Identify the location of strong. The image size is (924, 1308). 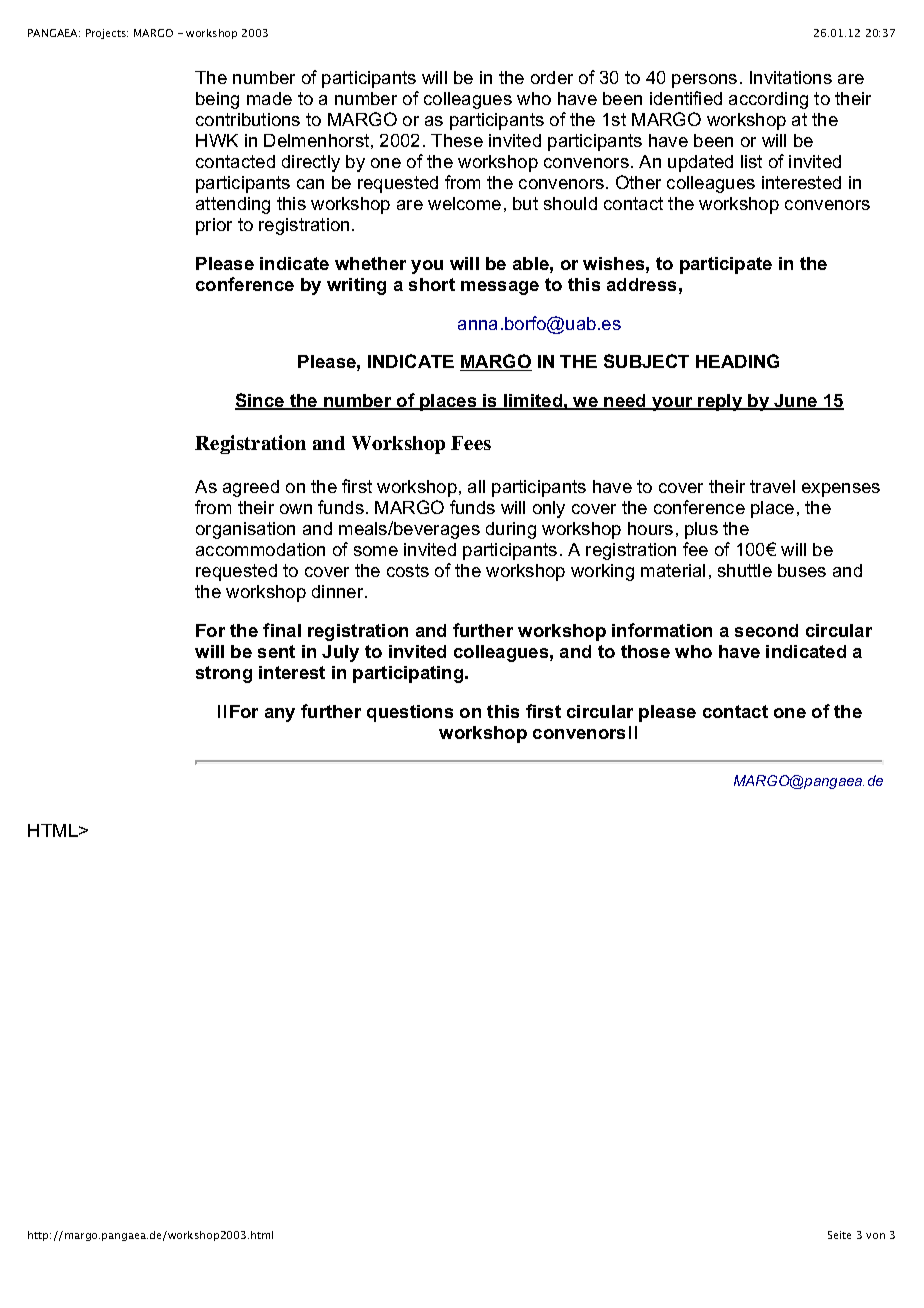
(224, 674).
